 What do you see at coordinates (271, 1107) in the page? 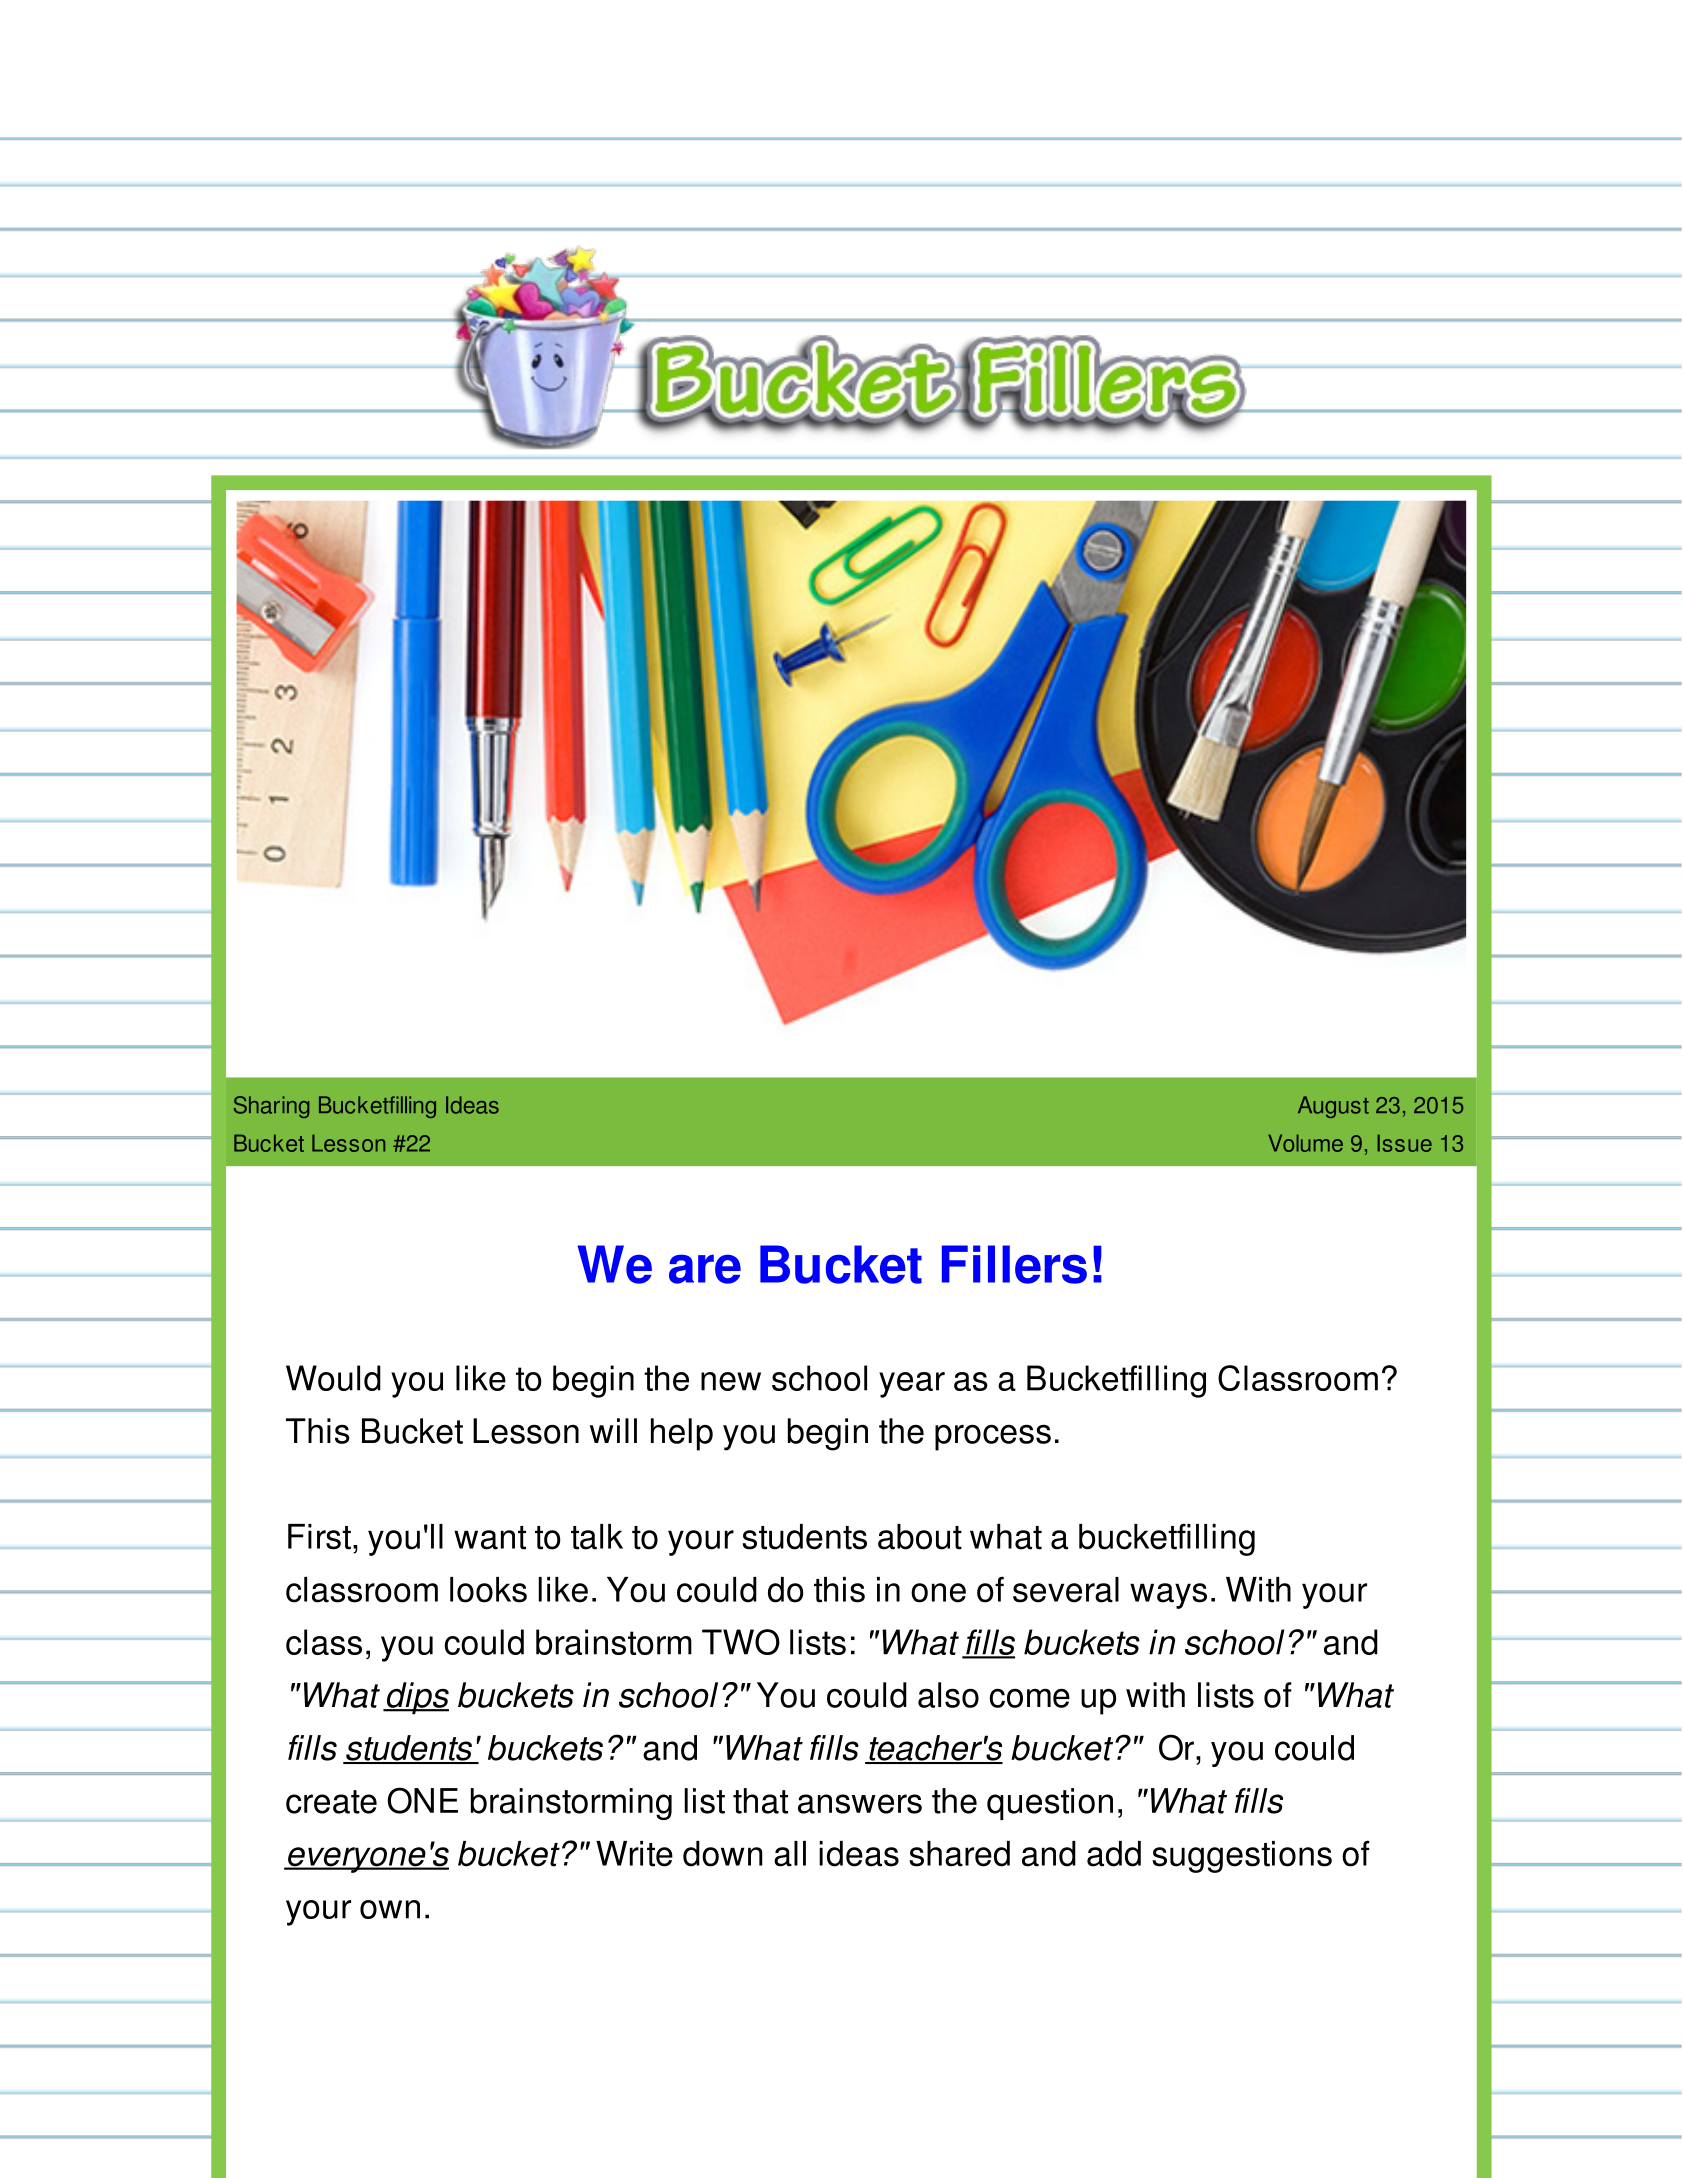
I see `Sharing` at bounding box center [271, 1107].
